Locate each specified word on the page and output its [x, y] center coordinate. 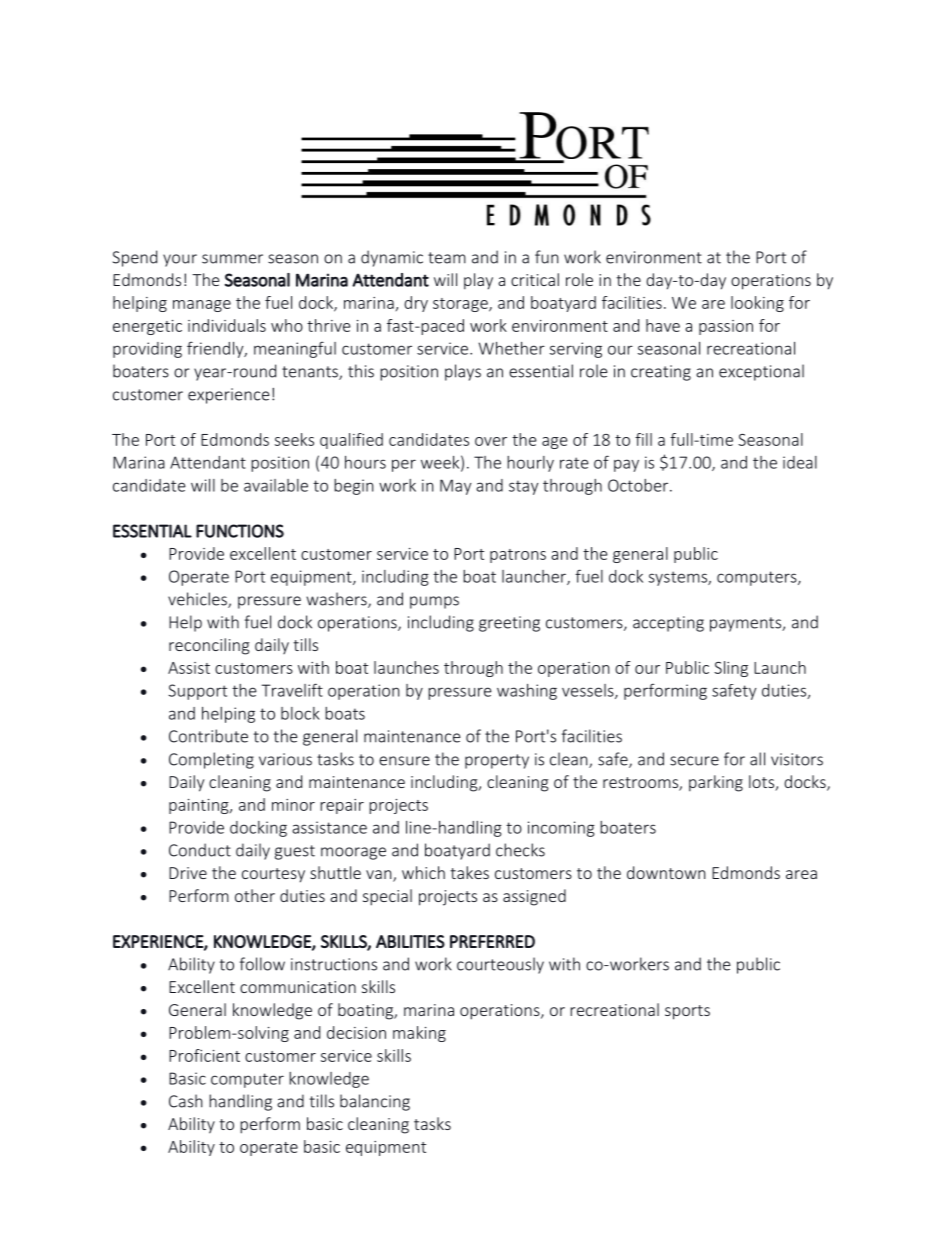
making [419, 1034]
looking [757, 304]
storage [461, 305]
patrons [518, 556]
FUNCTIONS [240, 531]
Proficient [204, 1055]
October [639, 485]
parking [716, 783]
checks [520, 850]
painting [200, 806]
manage [202, 306]
